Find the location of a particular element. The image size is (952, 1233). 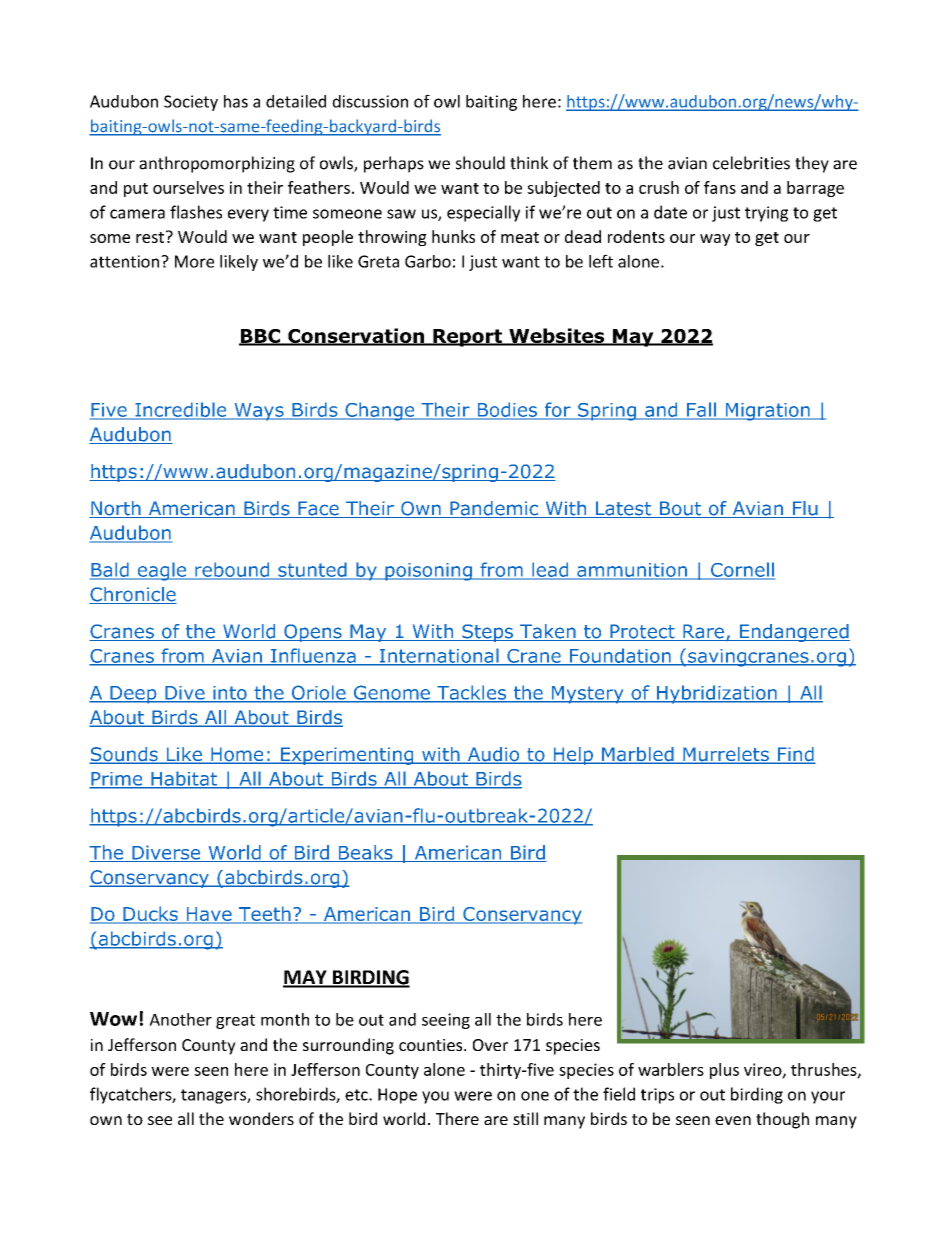

celebrities is located at coordinates (751, 163).
